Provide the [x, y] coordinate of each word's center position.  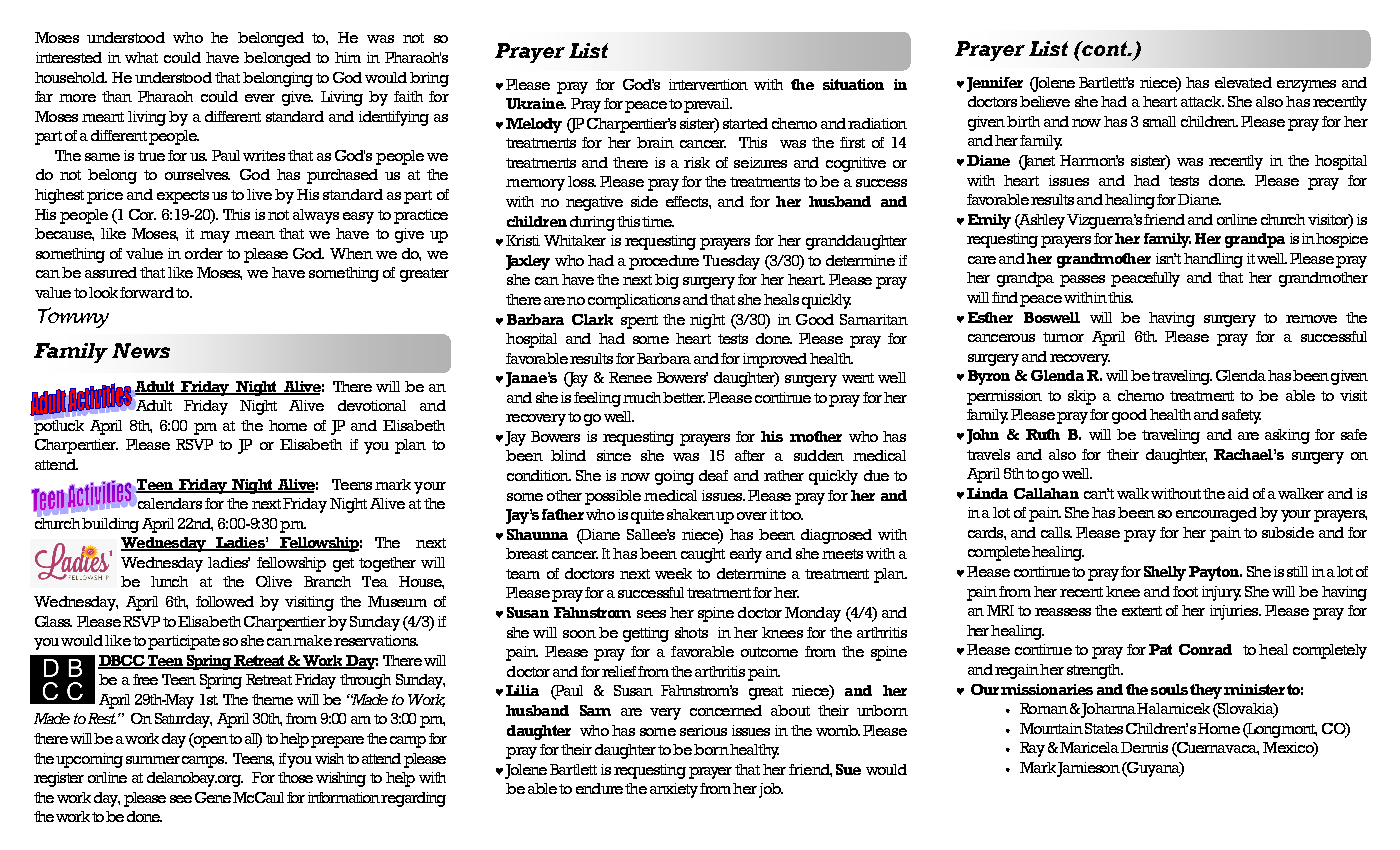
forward [147, 292]
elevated [1243, 82]
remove [1311, 319]
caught [703, 555]
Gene [213, 797]
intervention [708, 84]
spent [639, 322]
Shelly [1165, 573]
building [110, 525]
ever [260, 98]
